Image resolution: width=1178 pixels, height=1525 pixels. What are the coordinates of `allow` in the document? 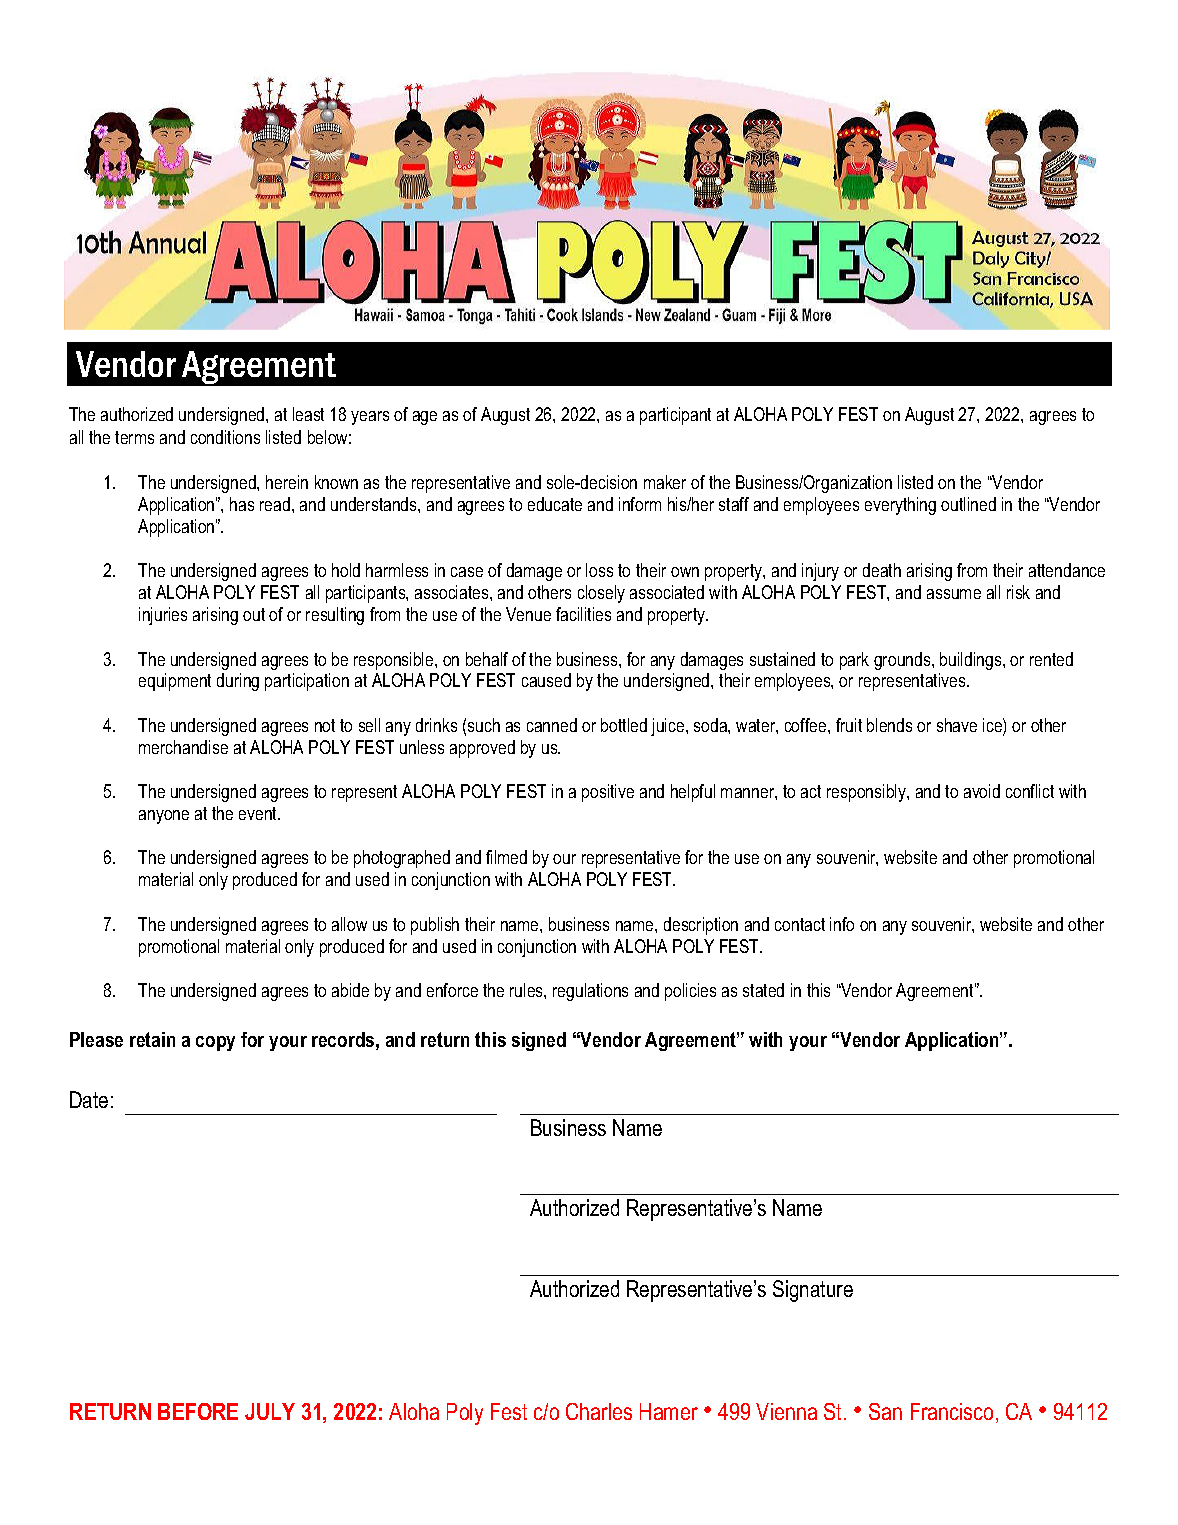 It's located at (349, 924).
